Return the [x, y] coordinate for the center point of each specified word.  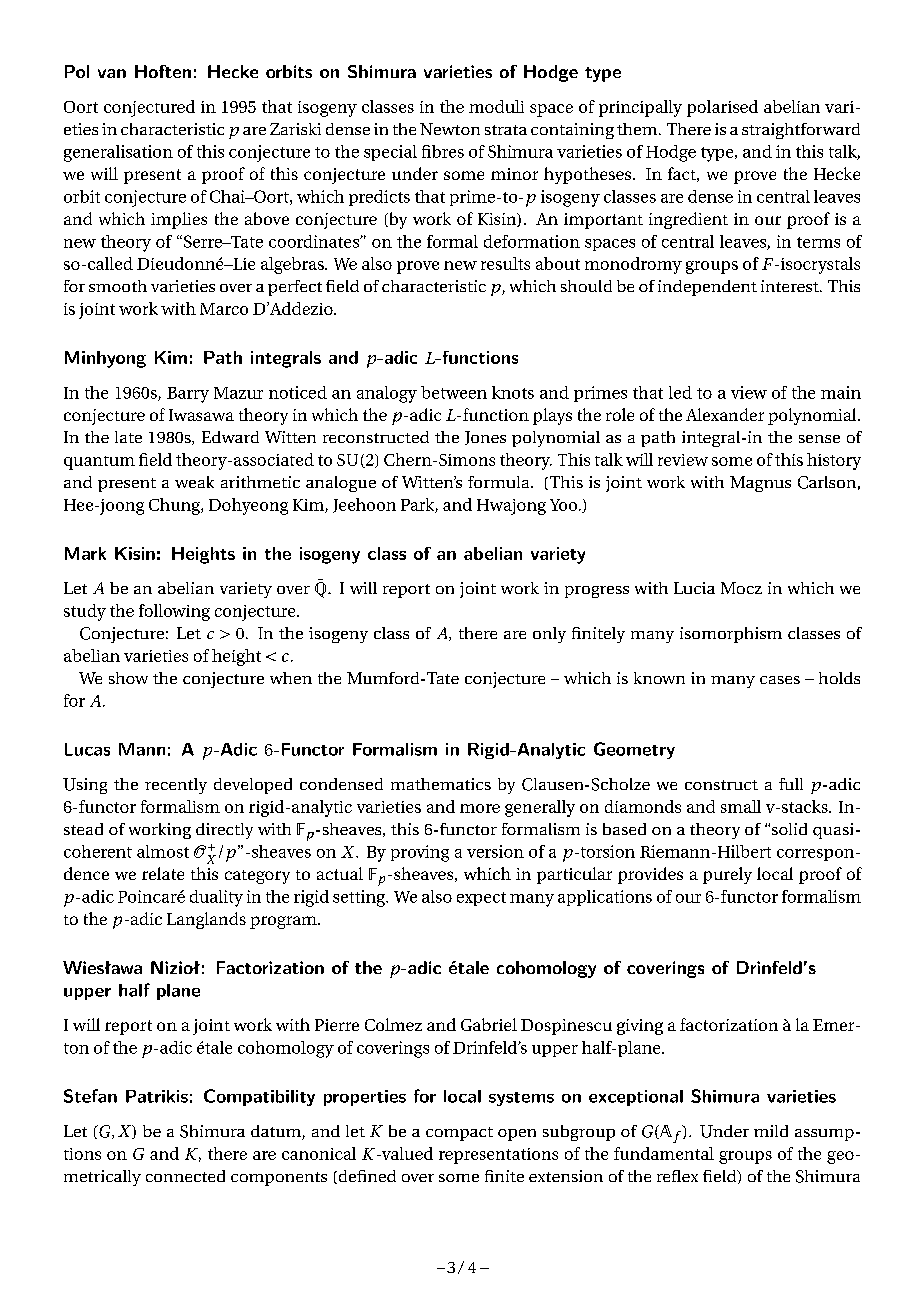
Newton [450, 129]
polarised [722, 108]
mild [771, 1131]
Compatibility [259, 1097]
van [112, 73]
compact [459, 1134]
